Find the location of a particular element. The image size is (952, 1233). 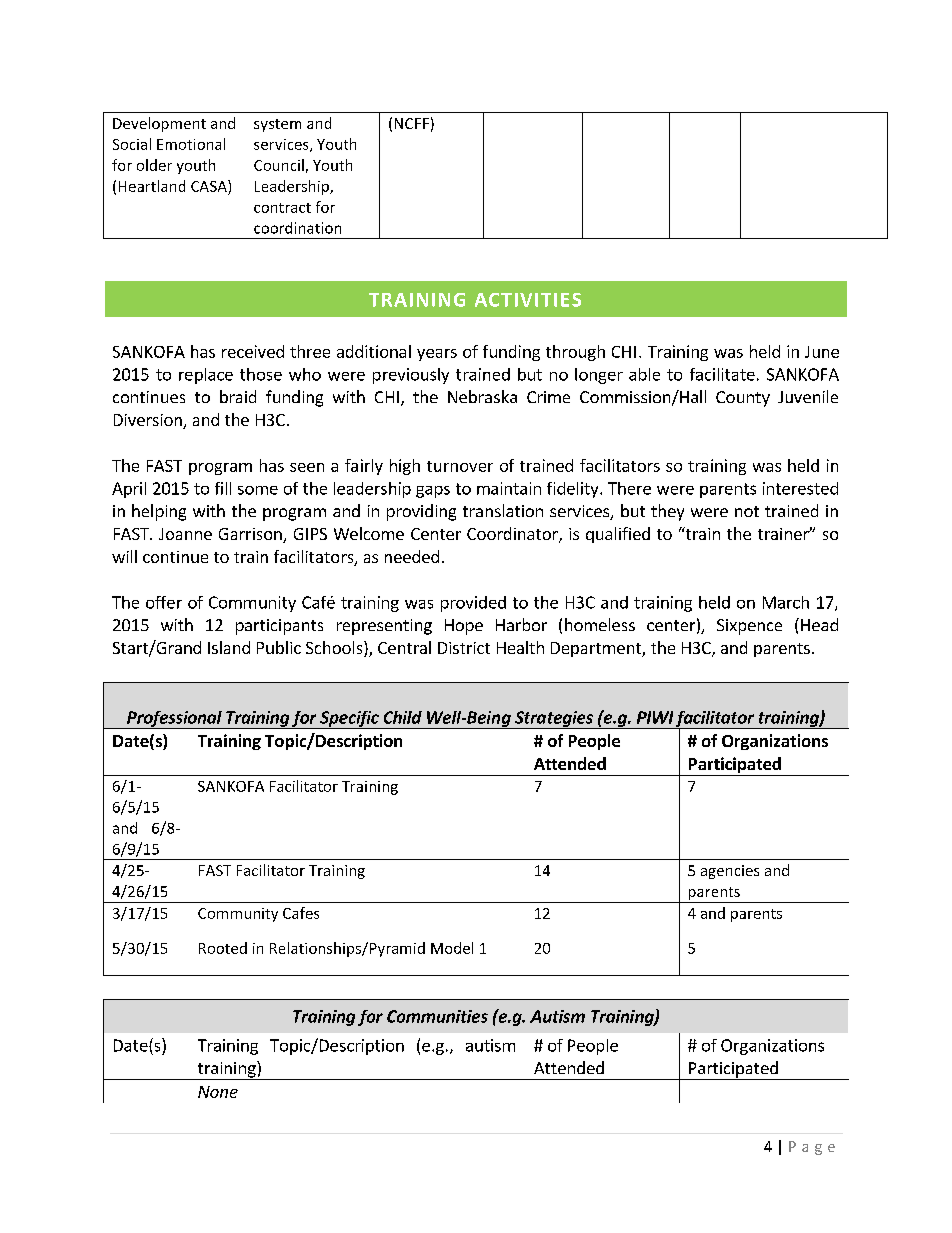

received is located at coordinates (253, 351).
